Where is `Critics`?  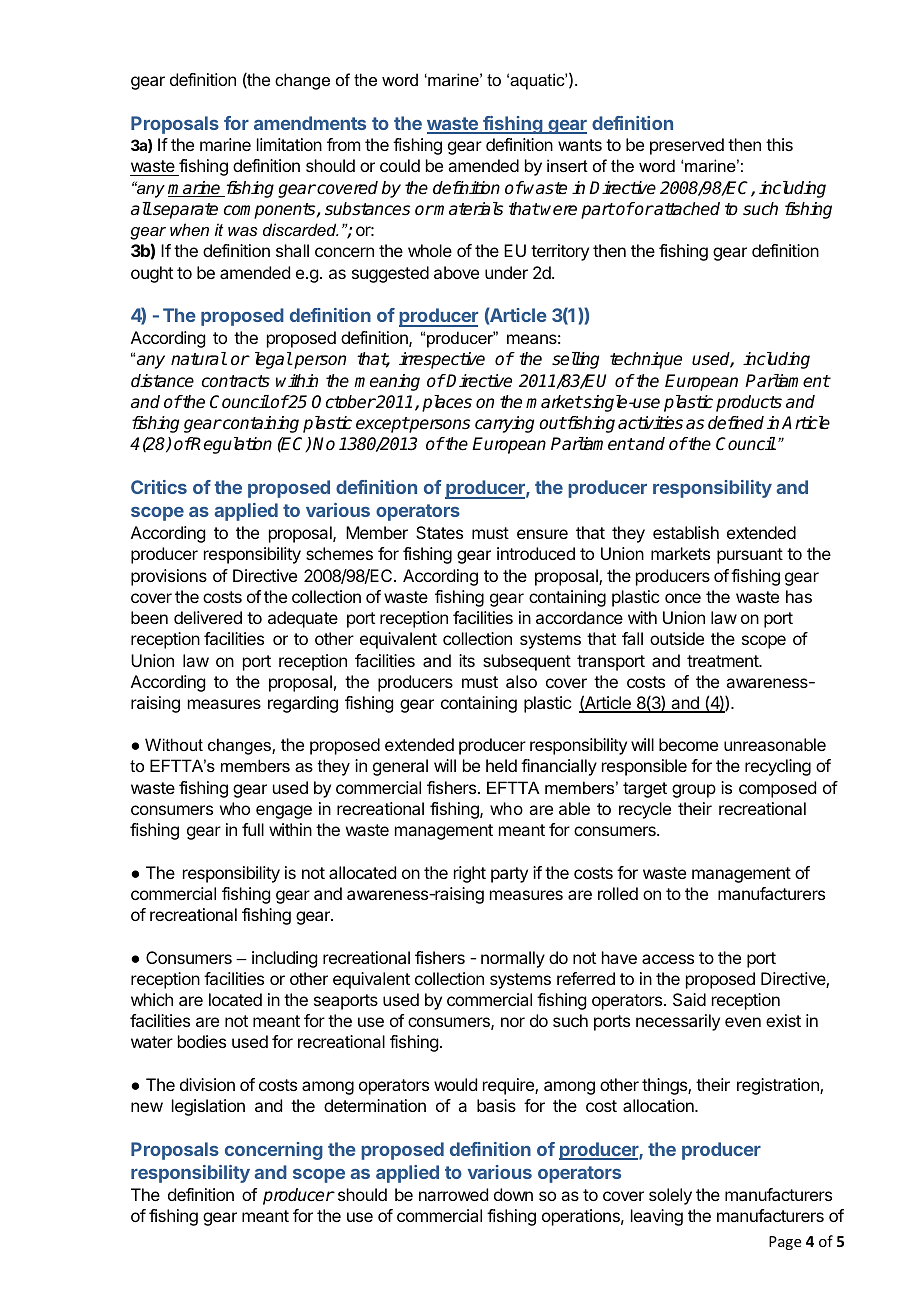
Critics is located at coordinates (159, 487).
